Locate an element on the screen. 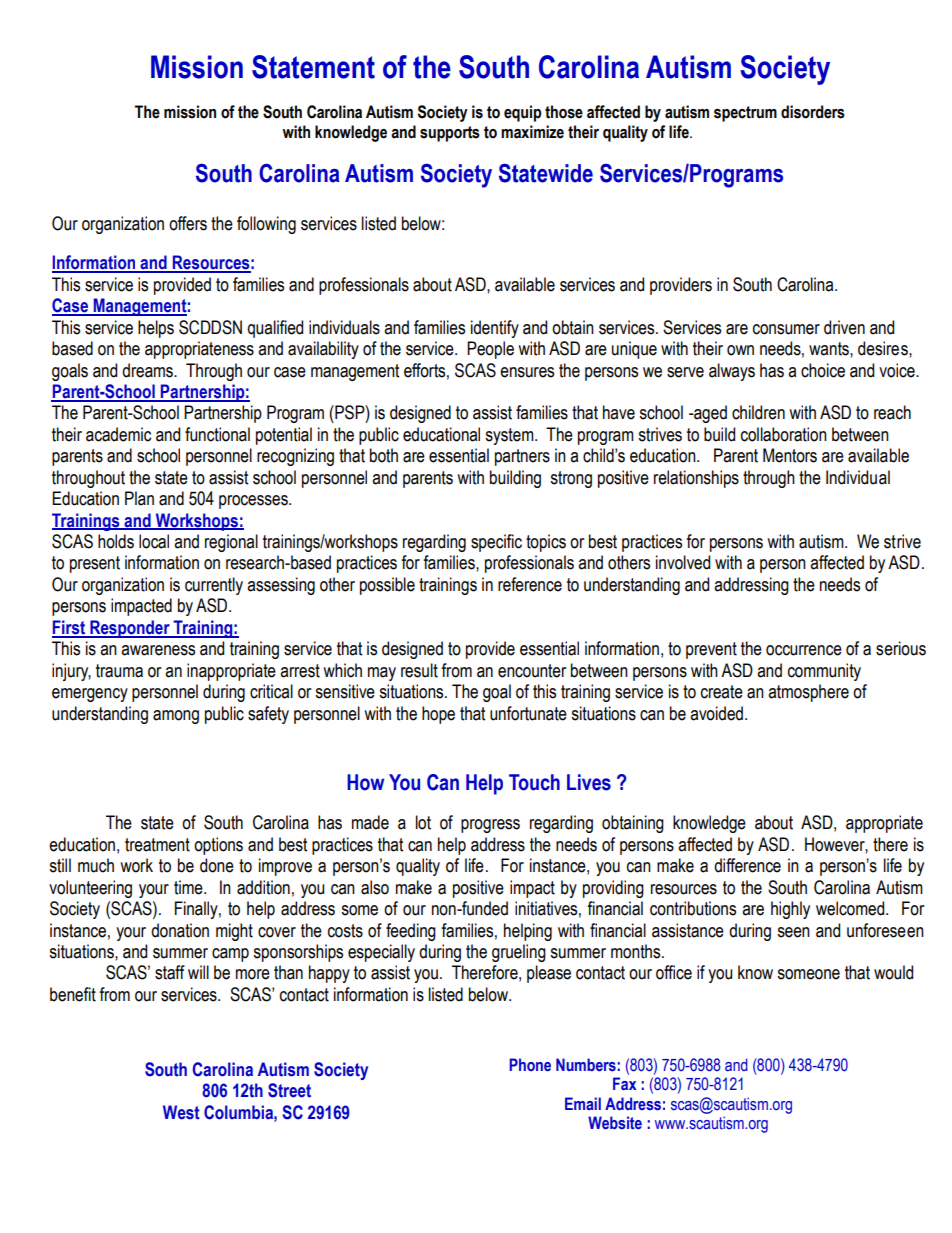 The width and height of the screenshot is (952, 1233). offers is located at coordinates (188, 223).
